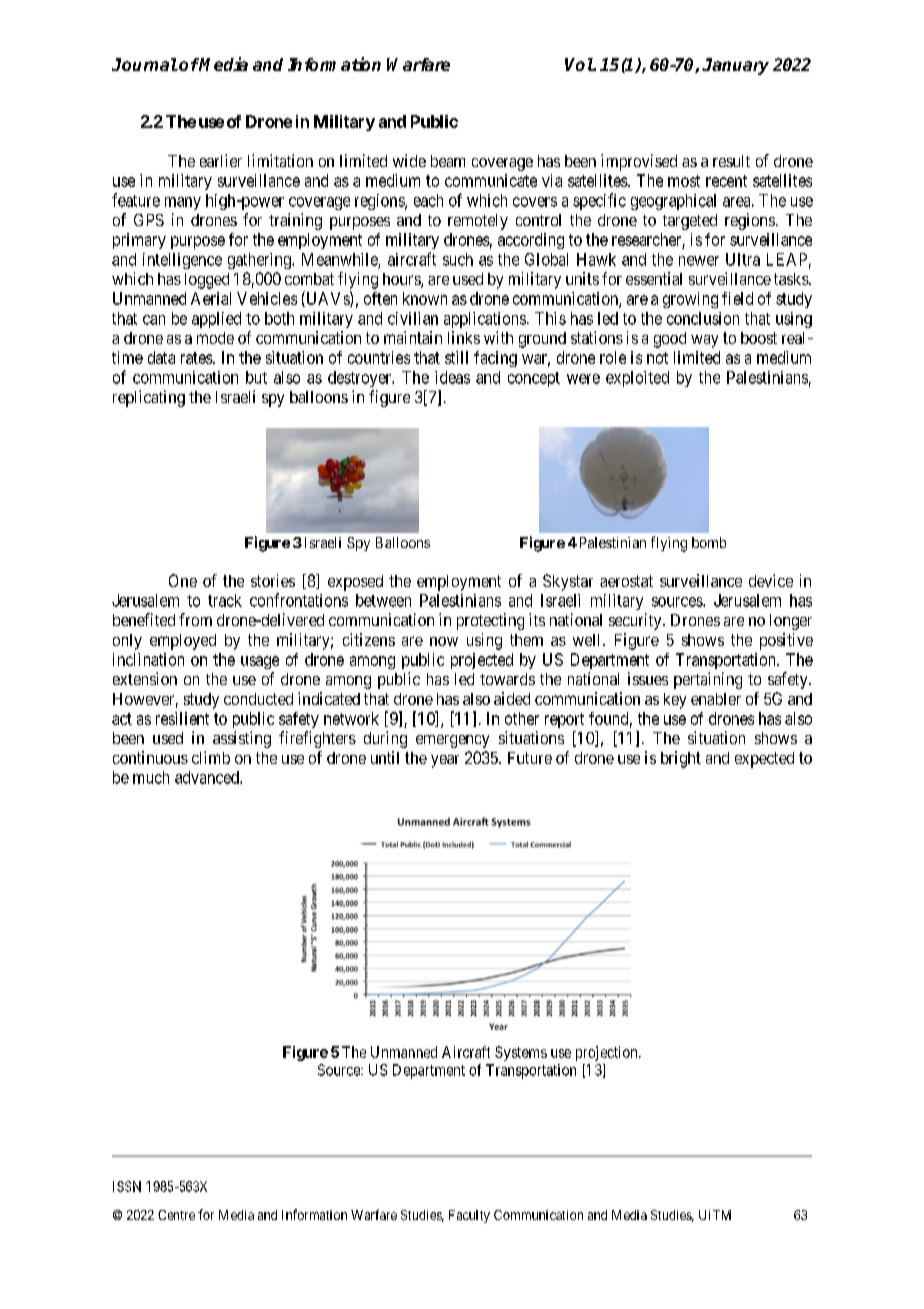 The width and height of the image is (924, 1309). What do you see at coordinates (183, 642) in the image?
I see `employed` at bounding box center [183, 642].
